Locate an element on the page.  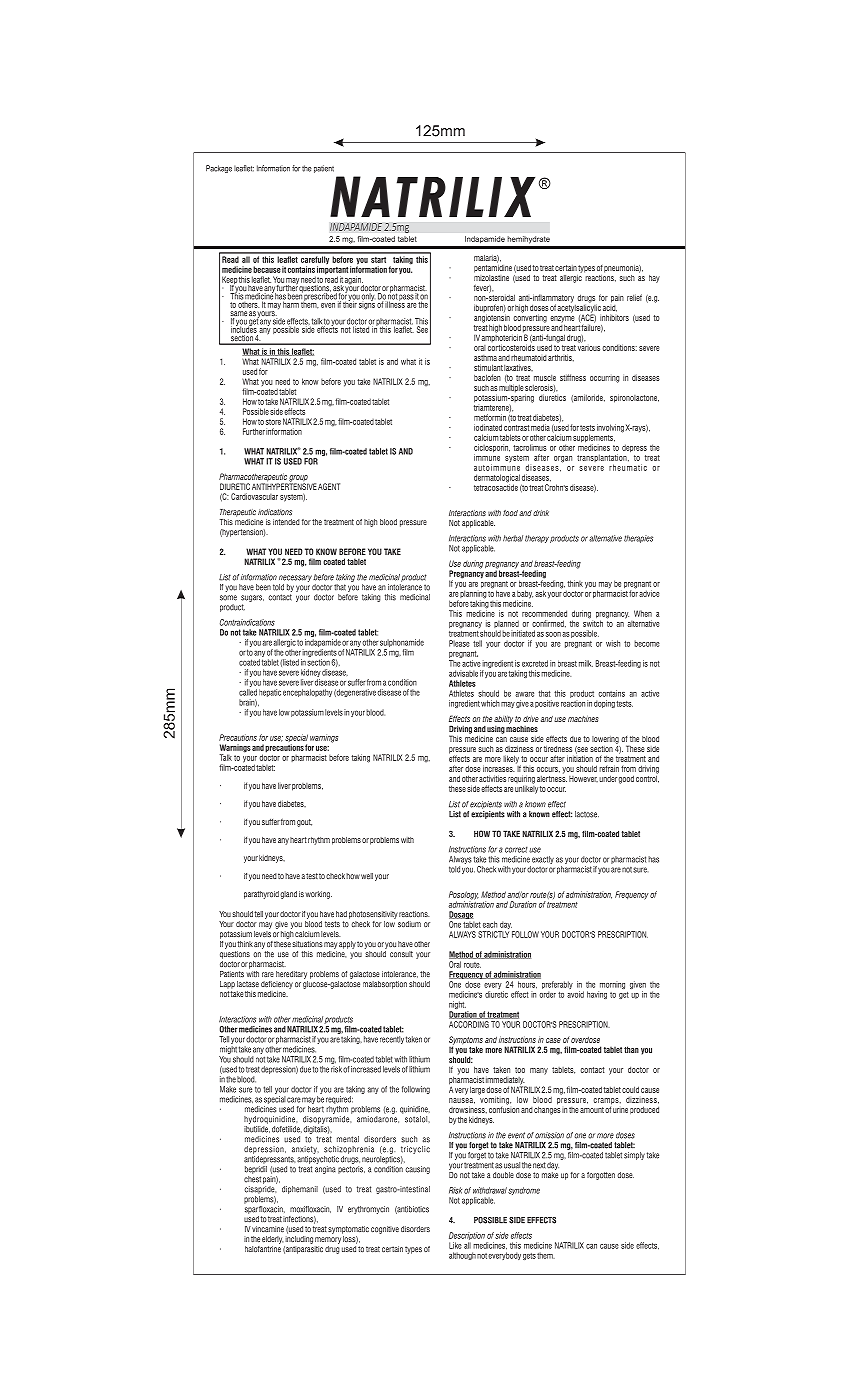
fever is located at coordinates (482, 288).
